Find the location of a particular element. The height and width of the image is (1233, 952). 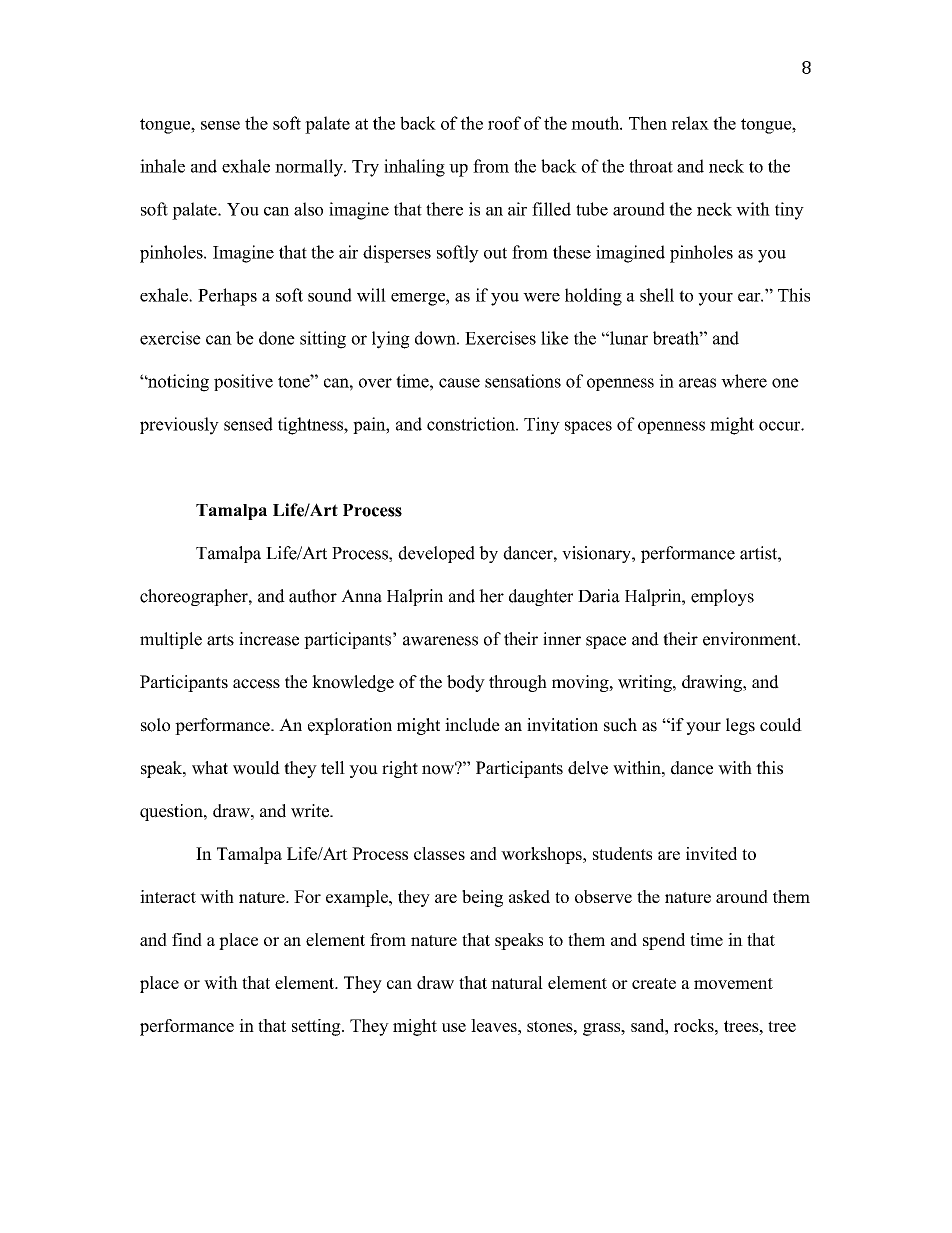

employs is located at coordinates (722, 597).
